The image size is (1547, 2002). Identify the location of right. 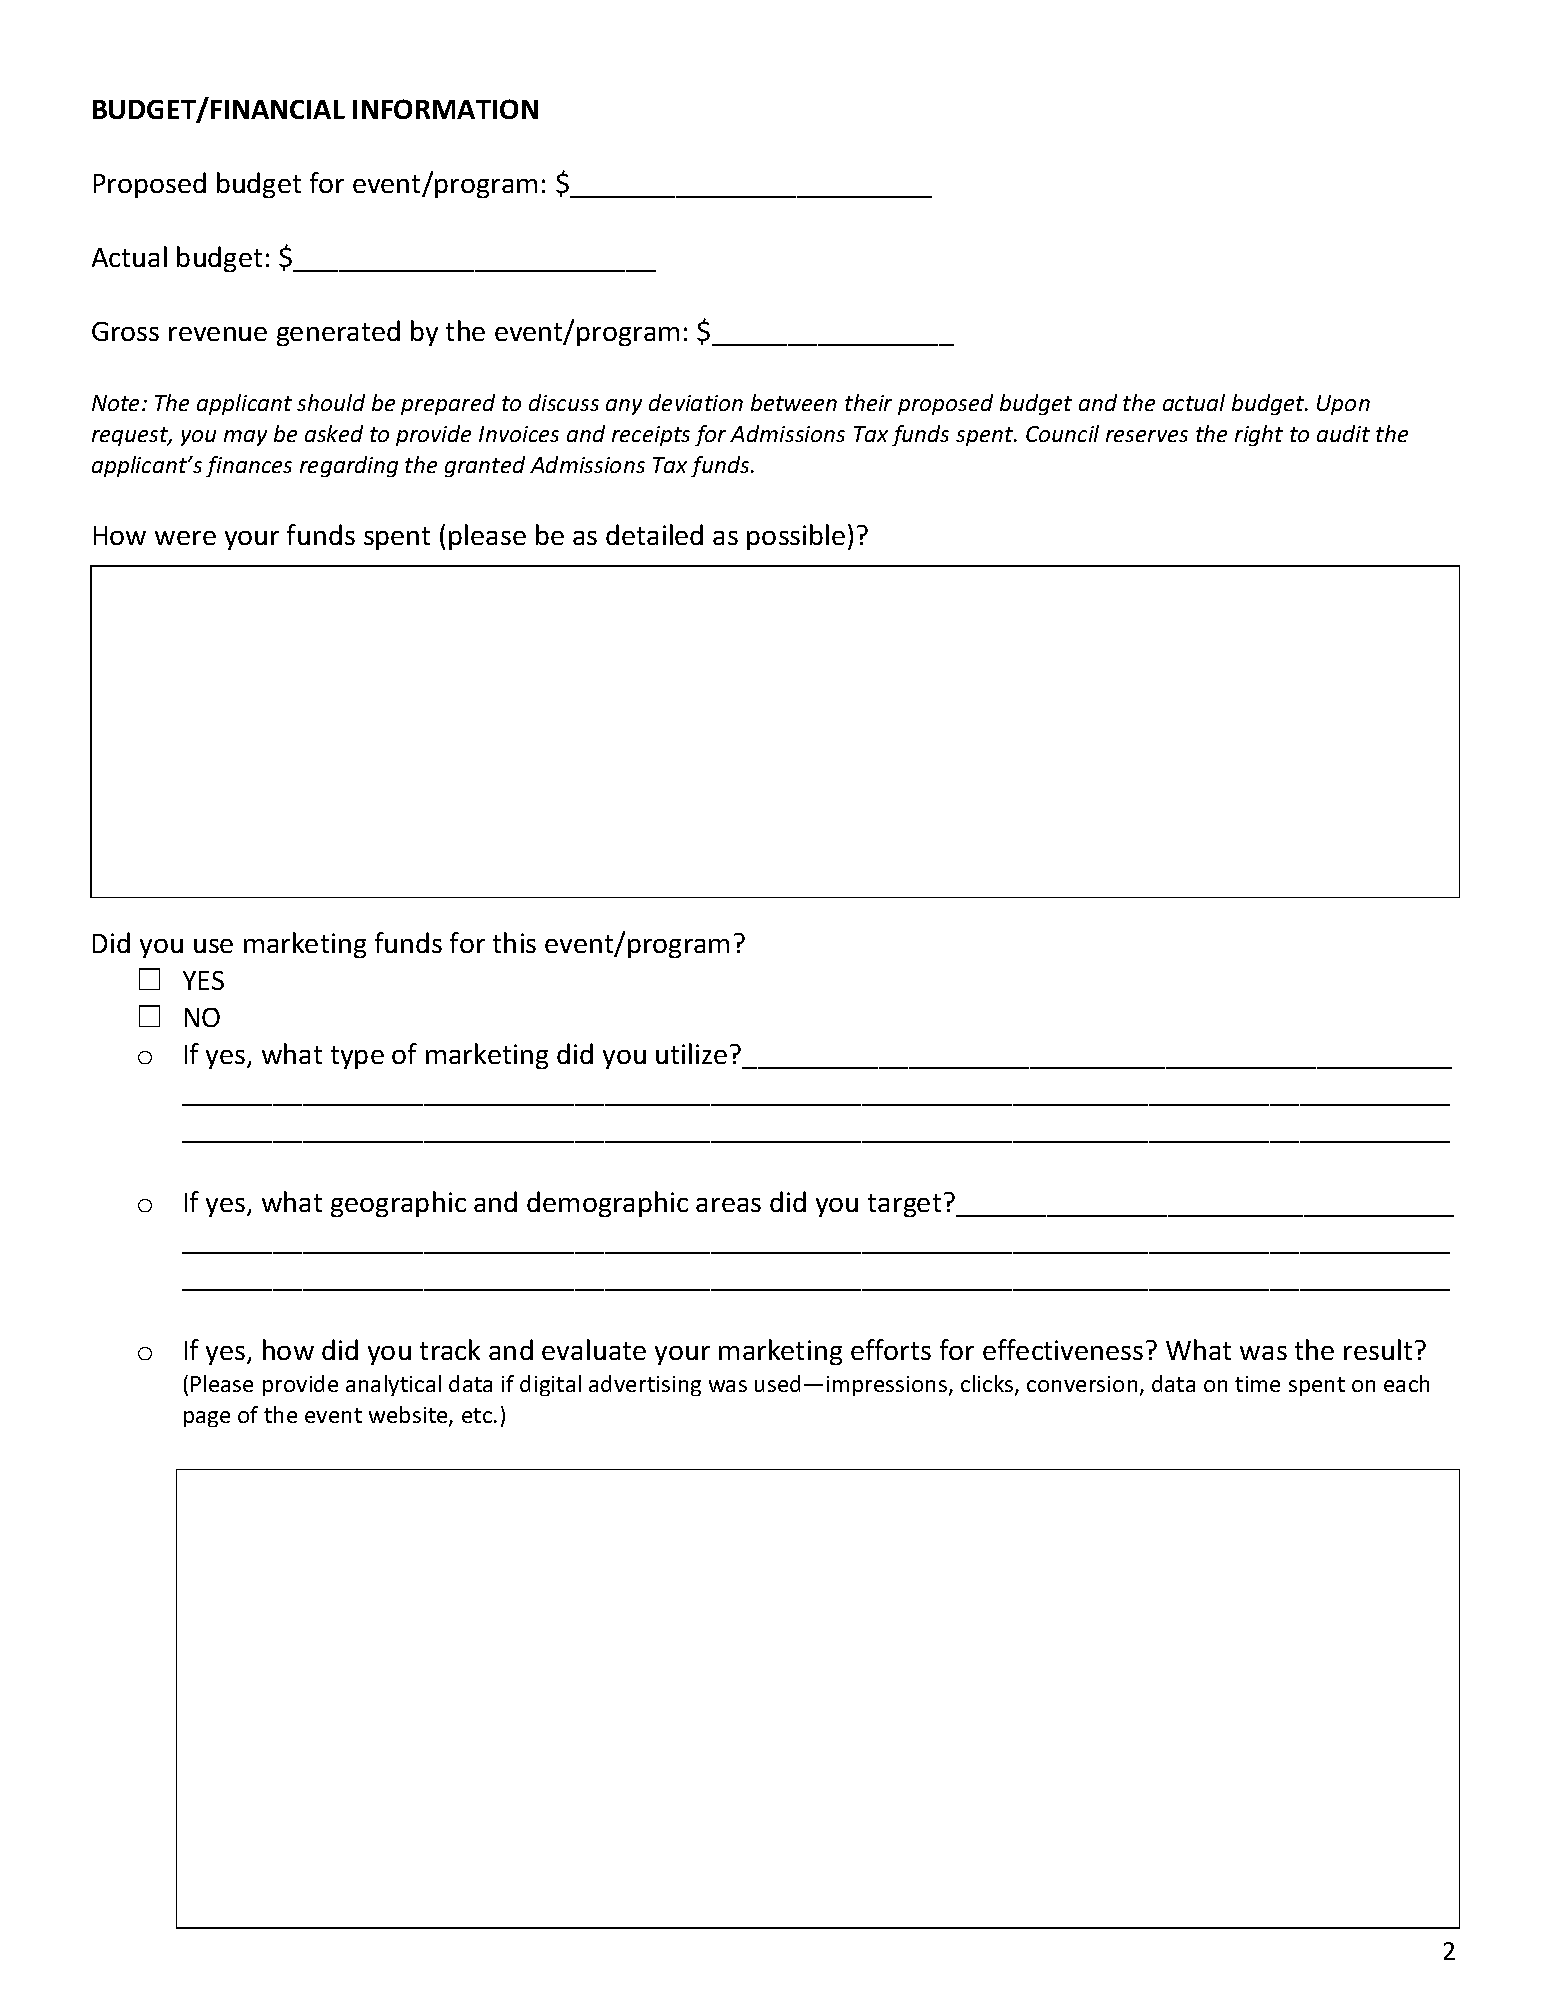
(1259, 435).
